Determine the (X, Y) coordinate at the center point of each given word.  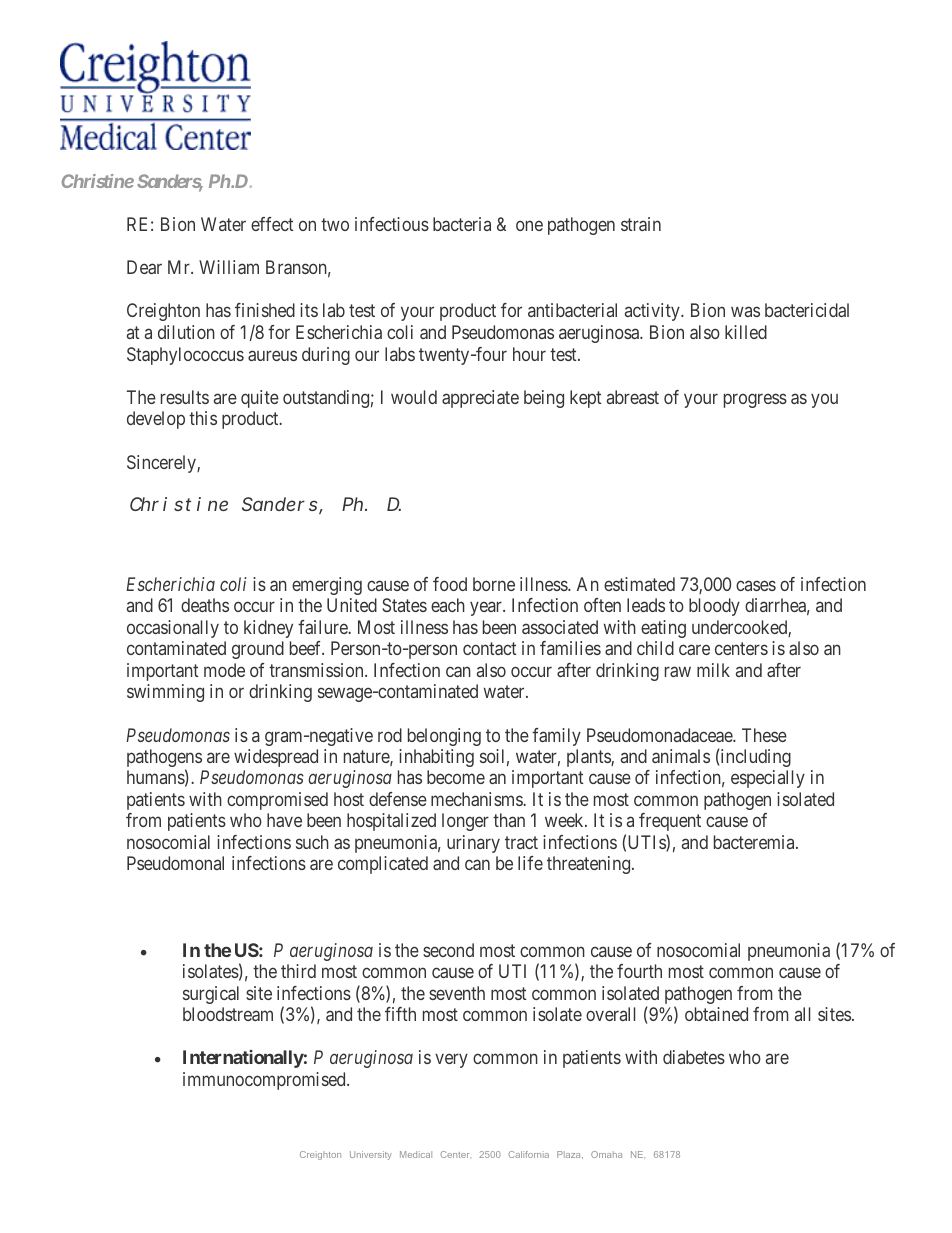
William (229, 267)
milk (713, 670)
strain (641, 224)
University (371, 1155)
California (528, 1154)
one (529, 225)
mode (224, 670)
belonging (444, 737)
